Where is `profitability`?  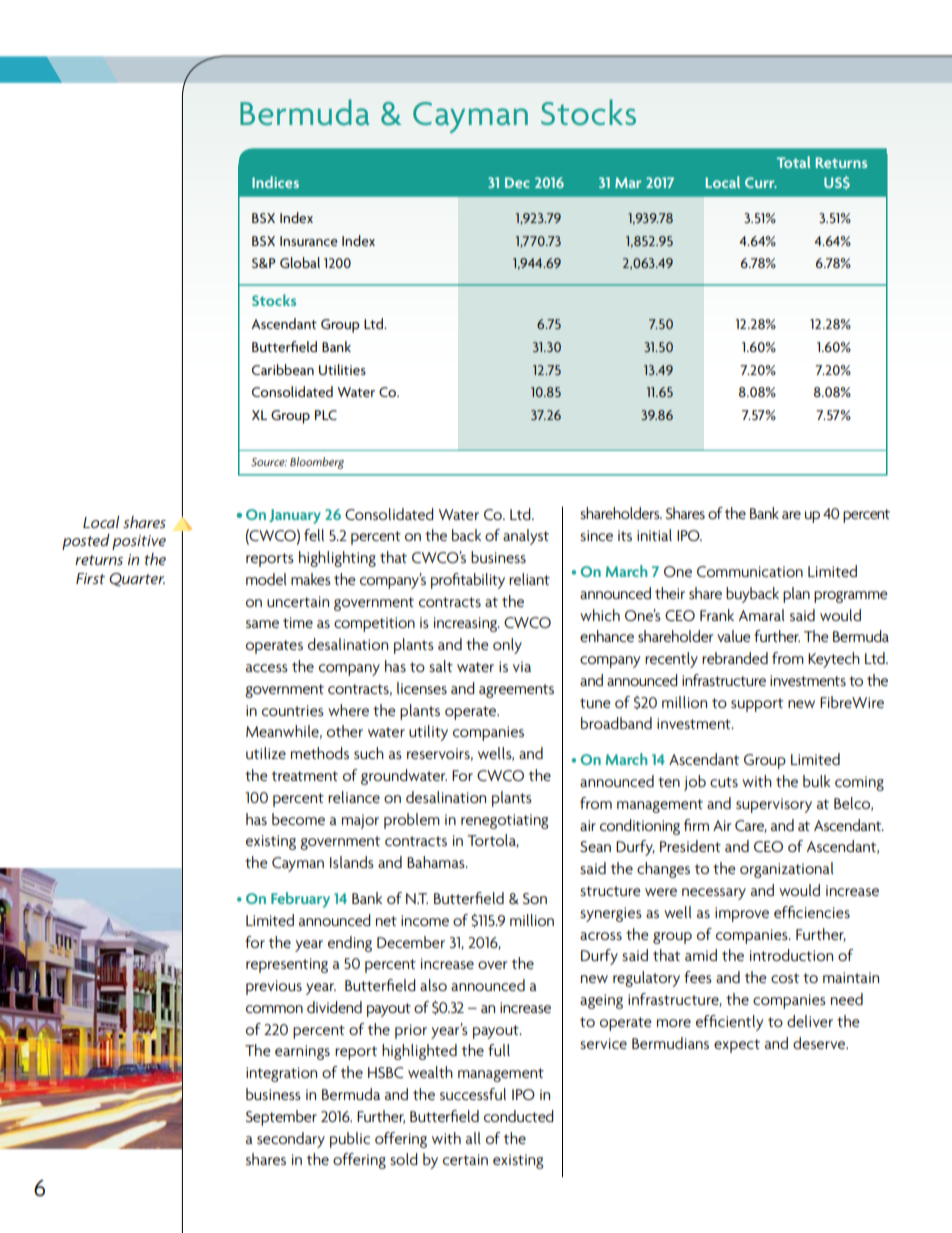 profitability is located at coordinates (468, 581).
